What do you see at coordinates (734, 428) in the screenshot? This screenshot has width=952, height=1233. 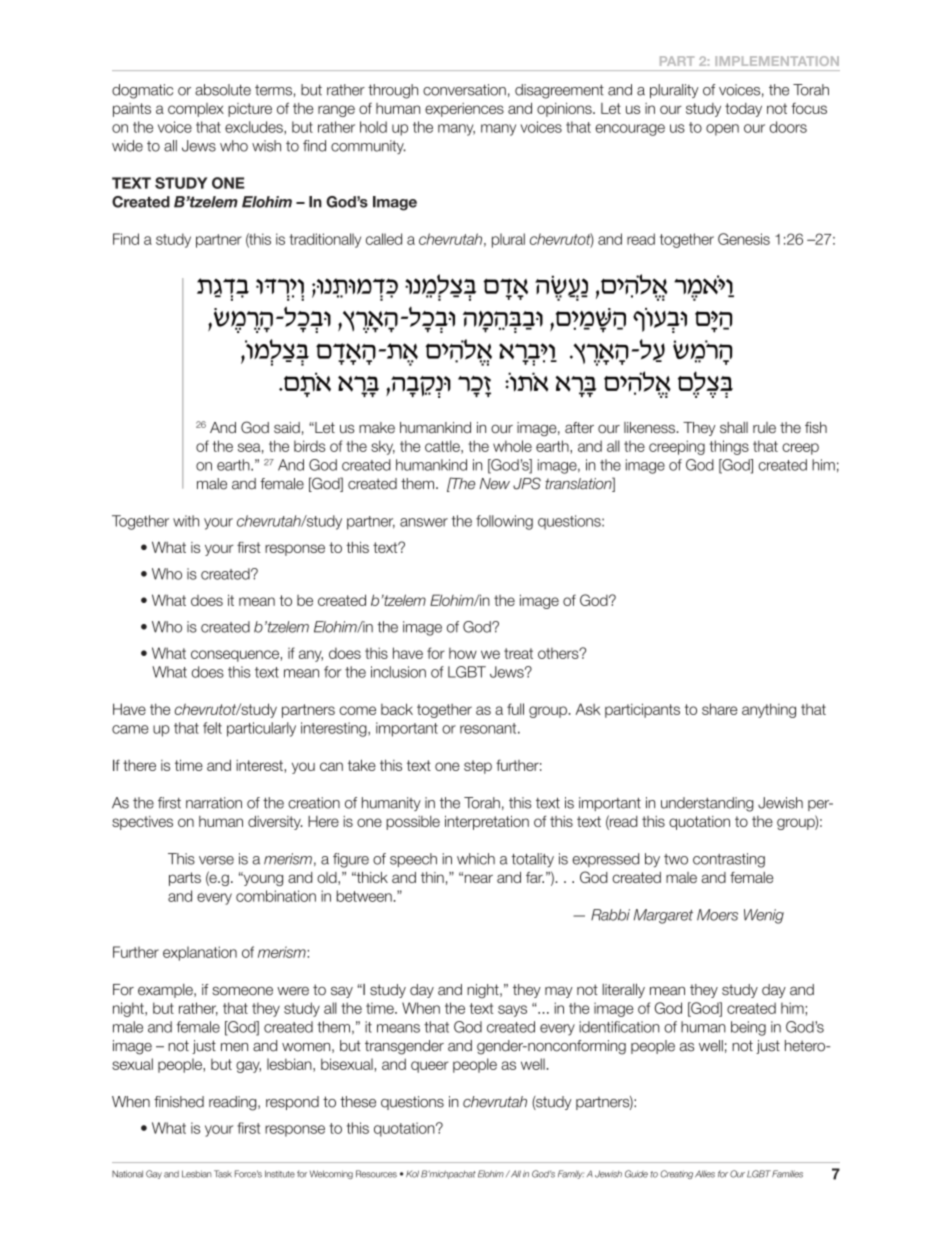 I see `shall` at bounding box center [734, 428].
